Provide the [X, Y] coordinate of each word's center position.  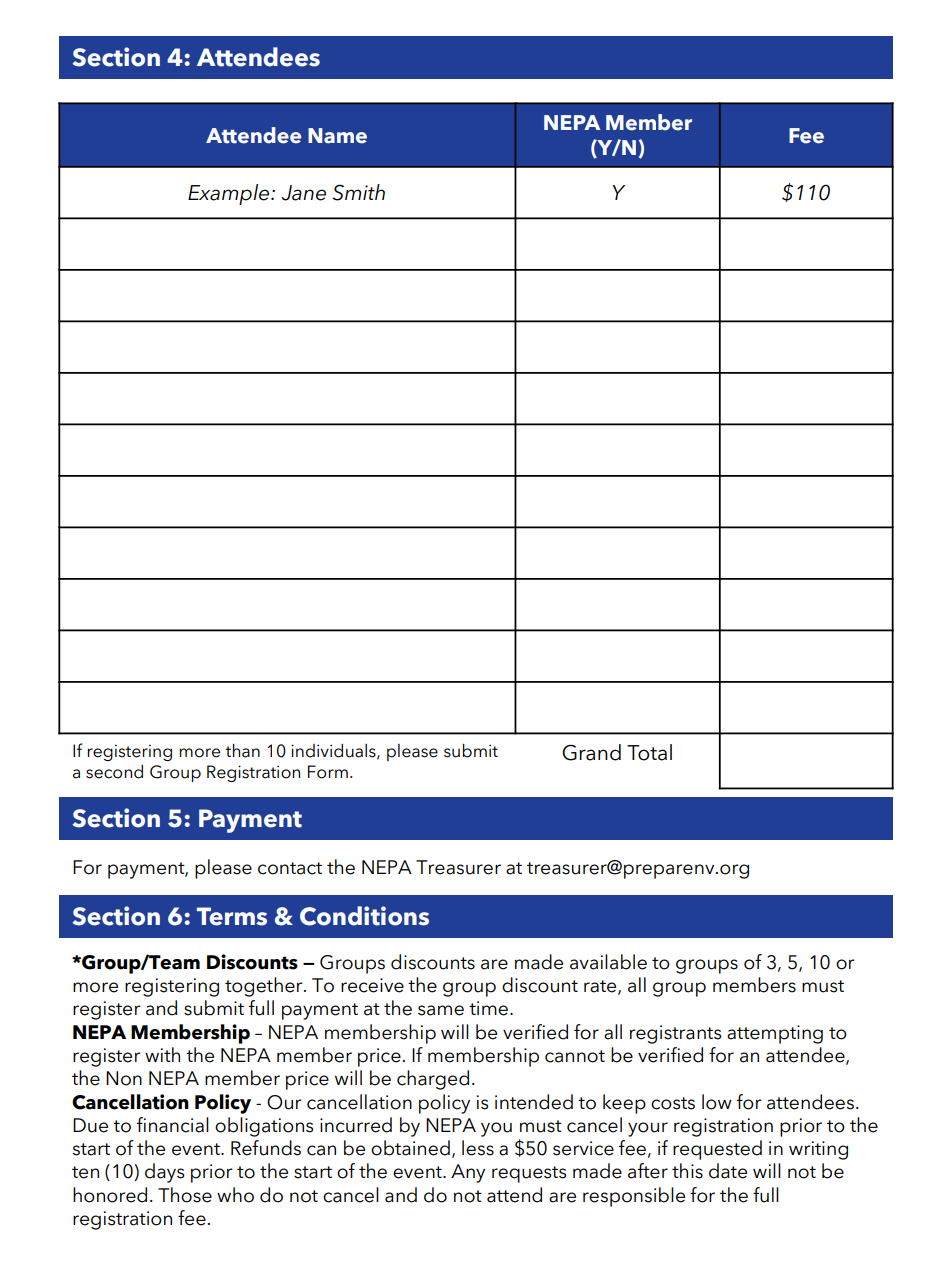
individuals [334, 751]
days [164, 1173]
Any [468, 1173]
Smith [358, 192]
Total [649, 752]
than [242, 751]
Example [230, 194]
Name [337, 136]
